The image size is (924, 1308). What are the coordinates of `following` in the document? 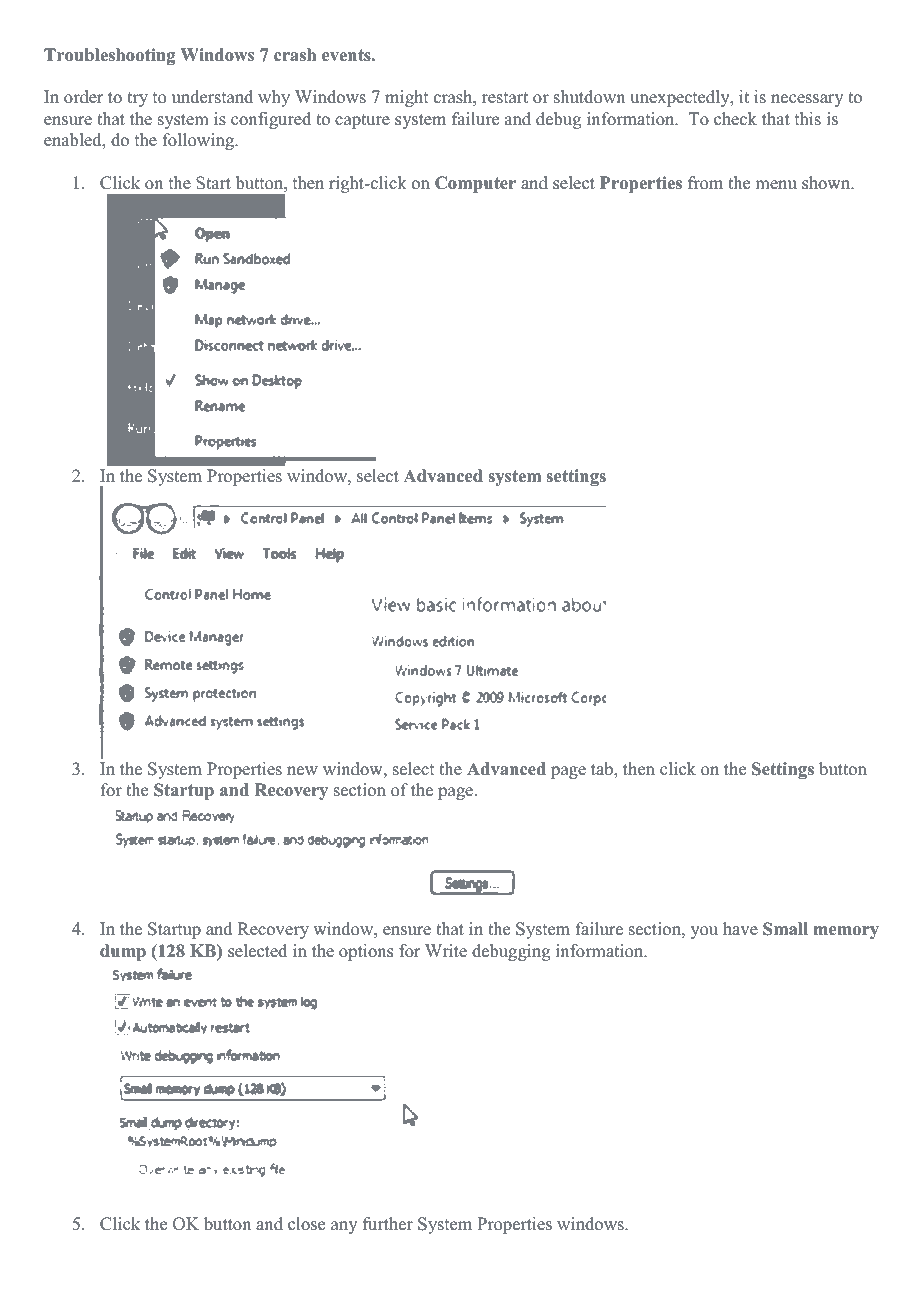 It's located at (200, 141).
